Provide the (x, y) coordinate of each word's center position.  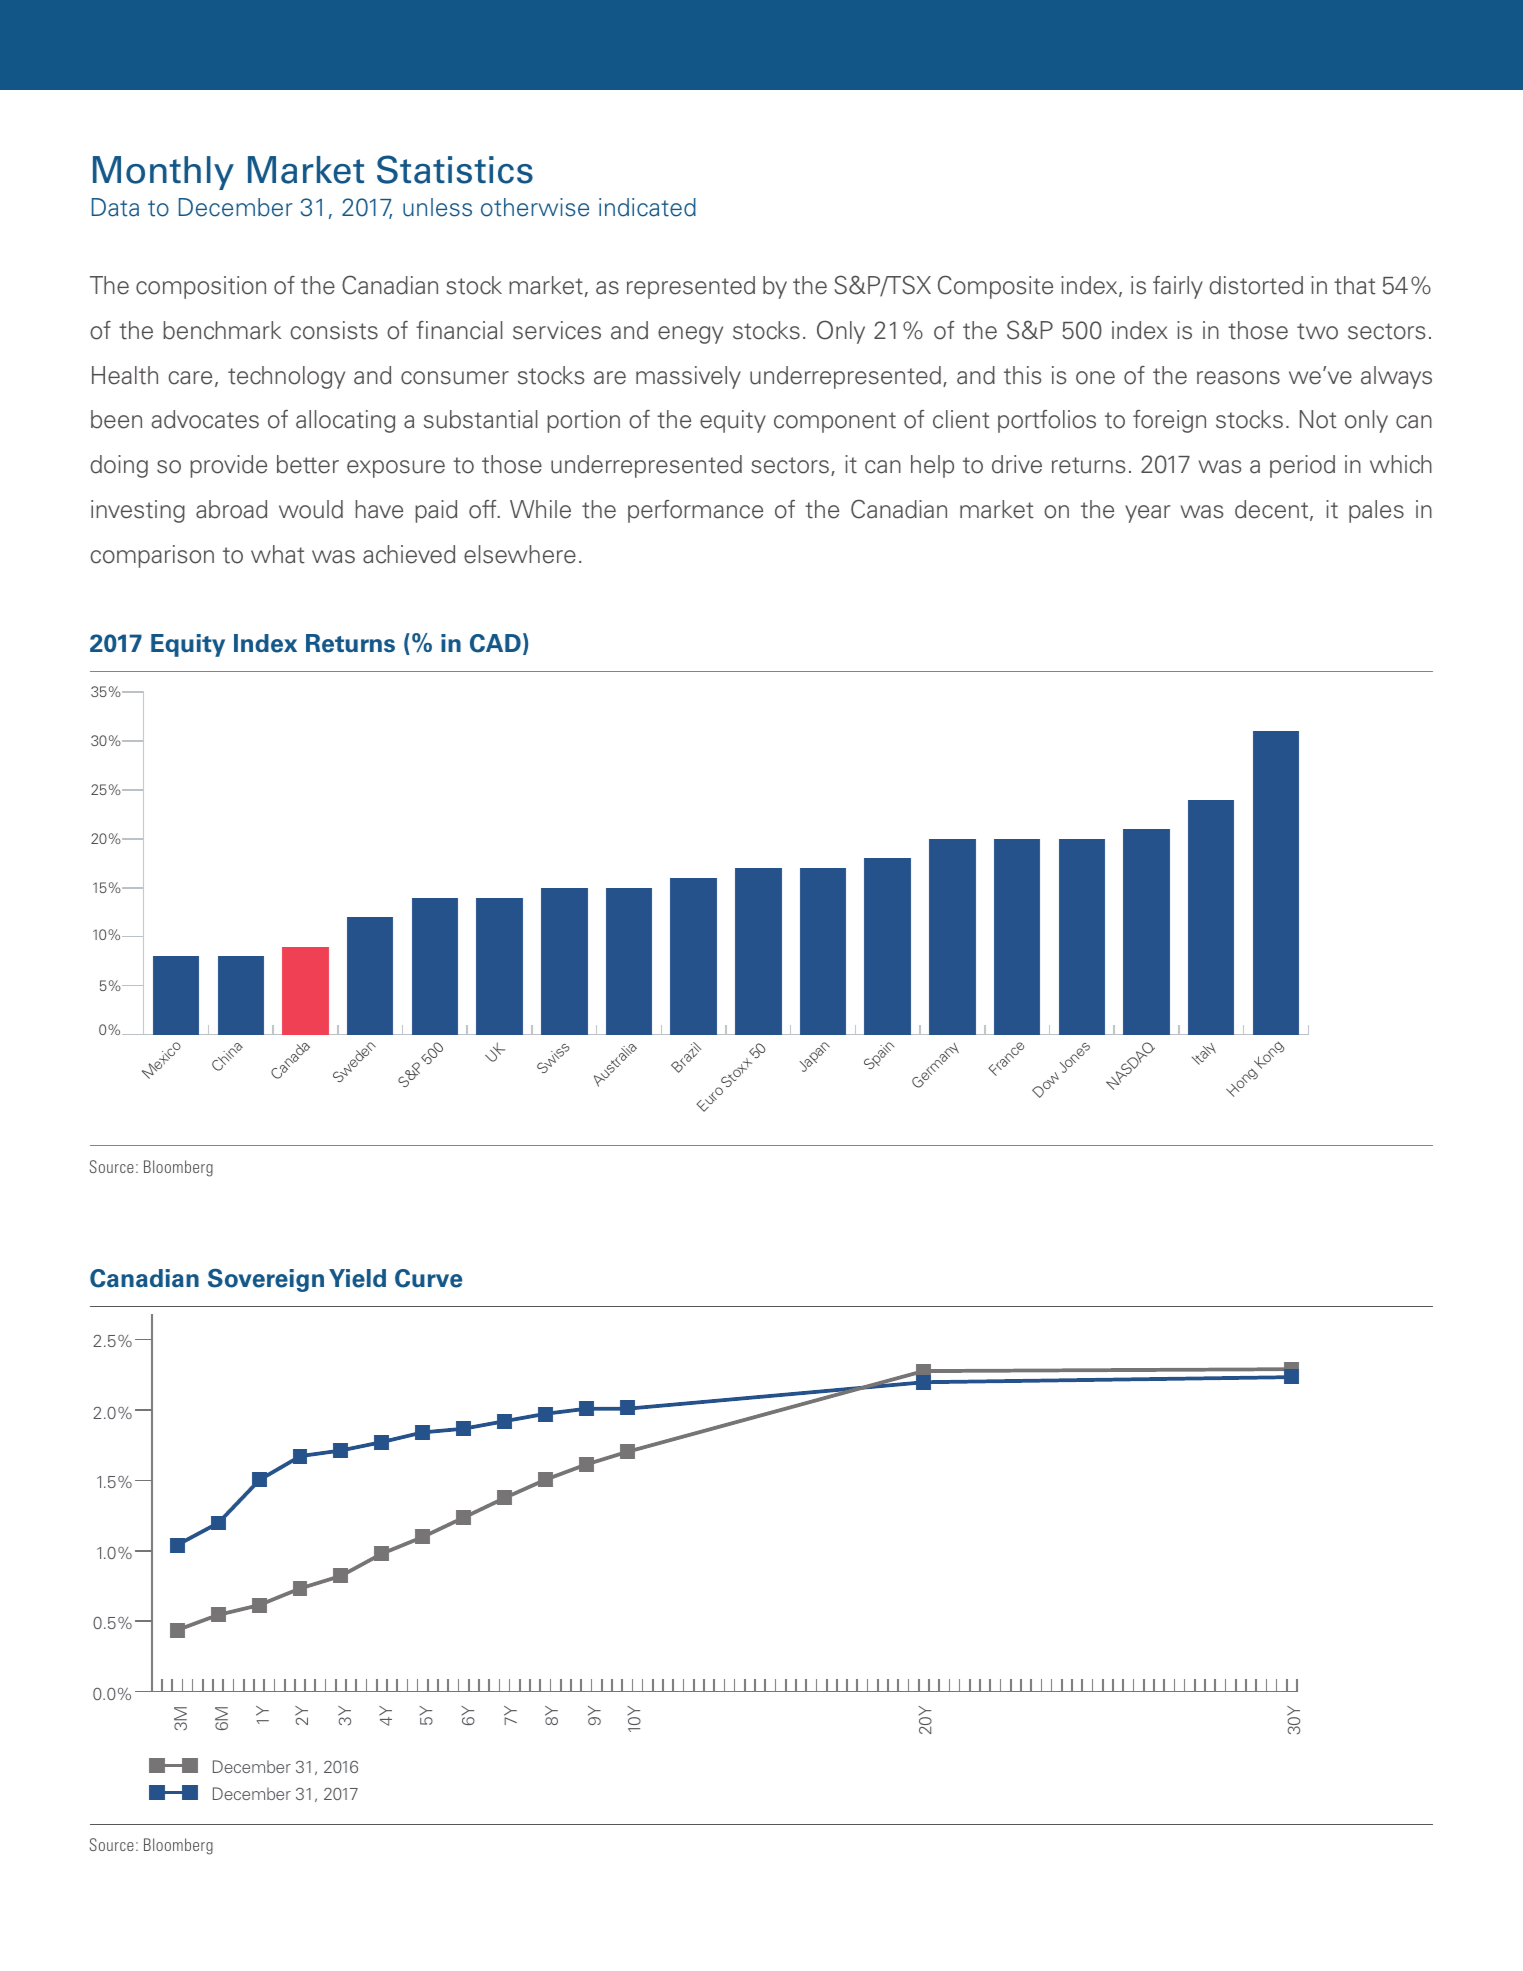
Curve (428, 1278)
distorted (1256, 285)
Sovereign (266, 1280)
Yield (357, 1278)
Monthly (163, 173)
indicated (647, 207)
